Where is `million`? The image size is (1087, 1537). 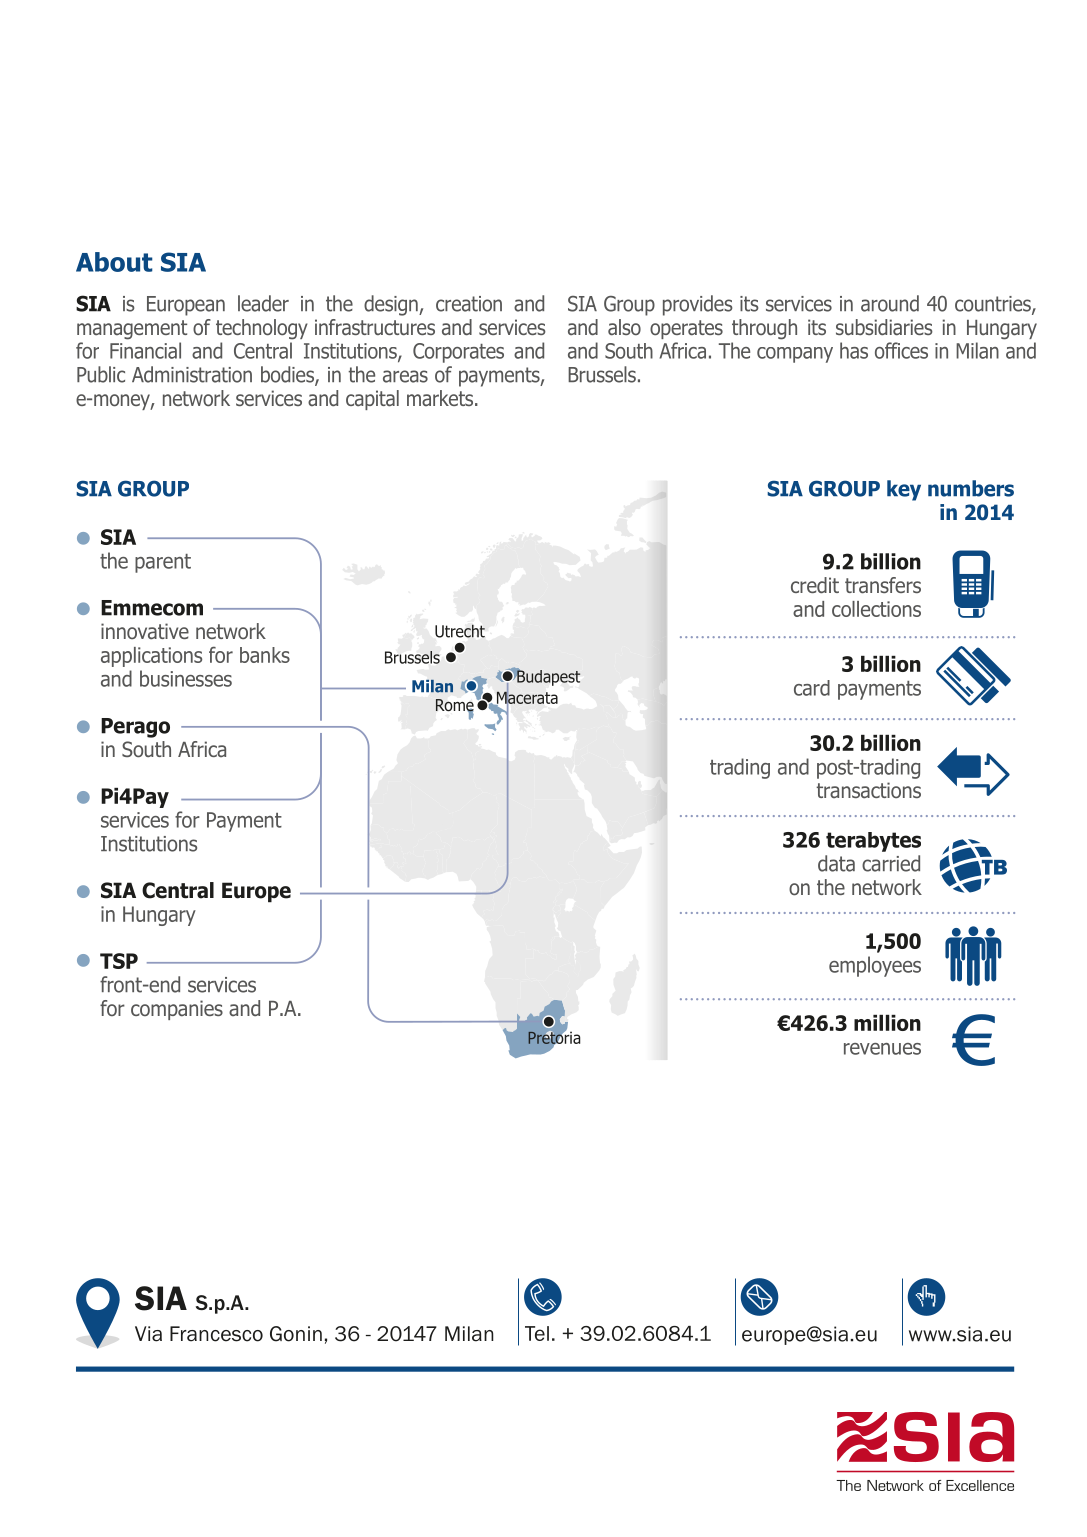
million is located at coordinates (887, 1023).
